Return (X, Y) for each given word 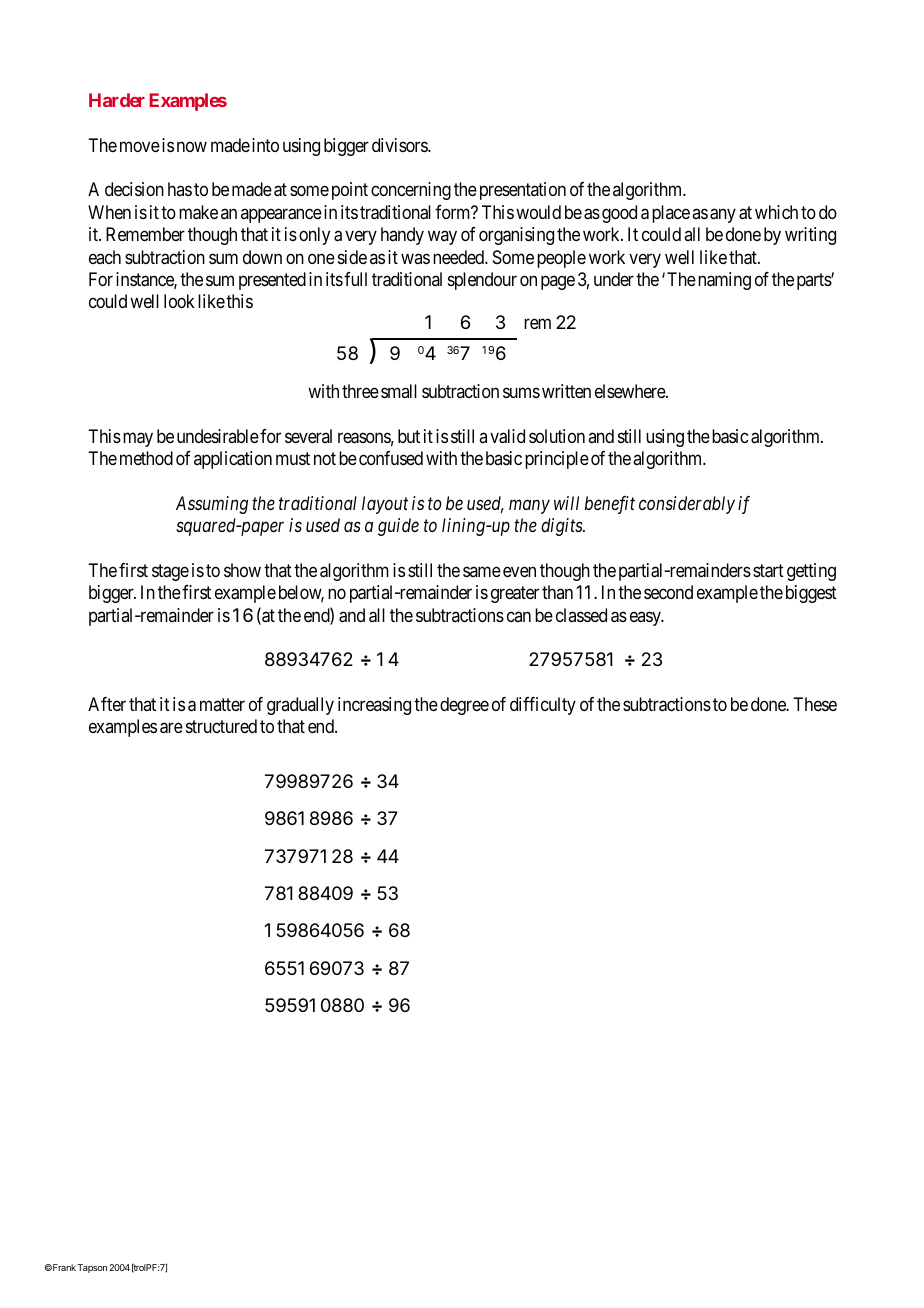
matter (222, 704)
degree (464, 706)
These (815, 704)
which (776, 212)
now (192, 146)
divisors (400, 145)
